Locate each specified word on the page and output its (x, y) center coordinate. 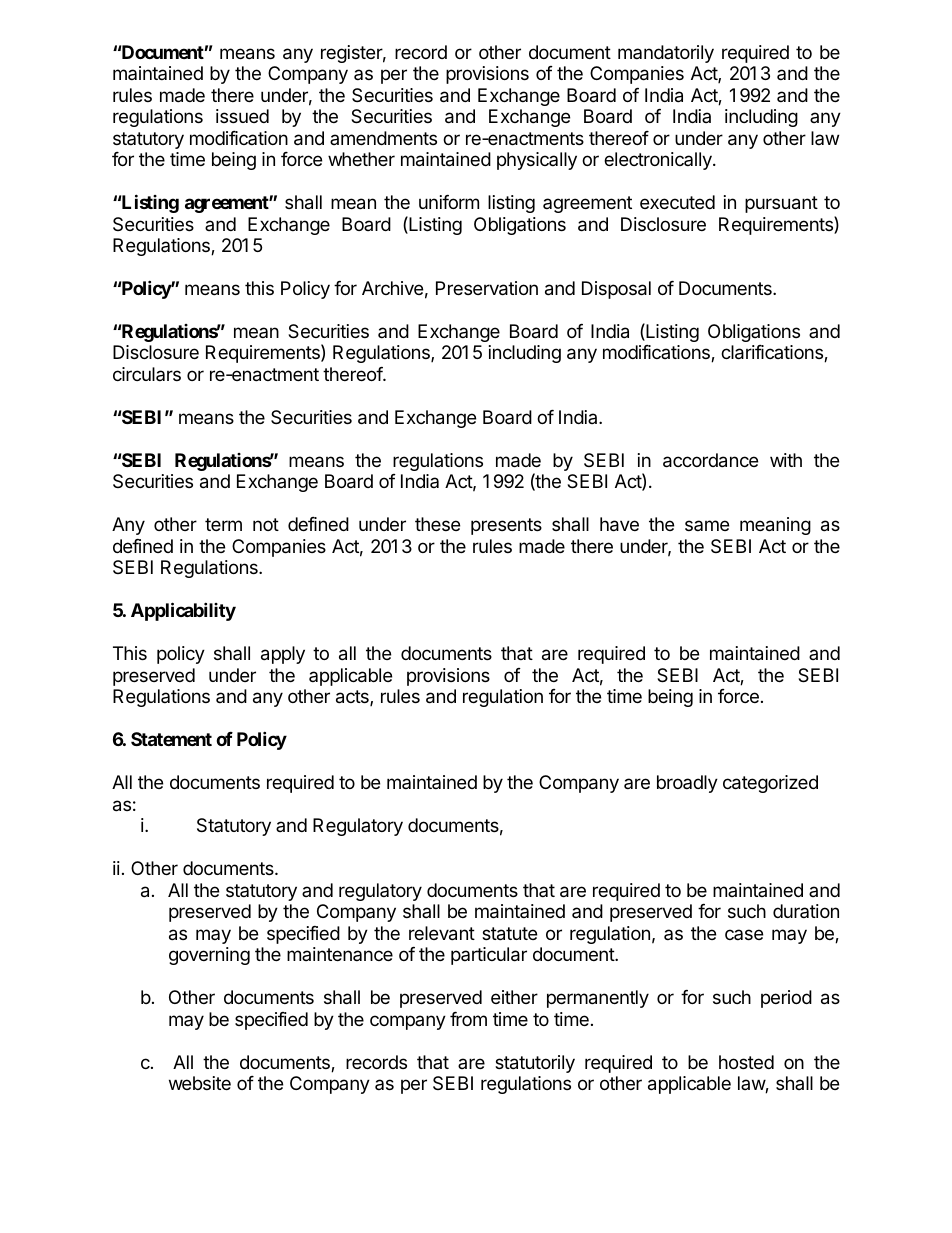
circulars (147, 374)
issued (242, 116)
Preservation (487, 288)
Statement (171, 739)
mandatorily (666, 54)
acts (353, 698)
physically (537, 161)
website (200, 1083)
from (468, 1019)
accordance (710, 460)
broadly (687, 784)
